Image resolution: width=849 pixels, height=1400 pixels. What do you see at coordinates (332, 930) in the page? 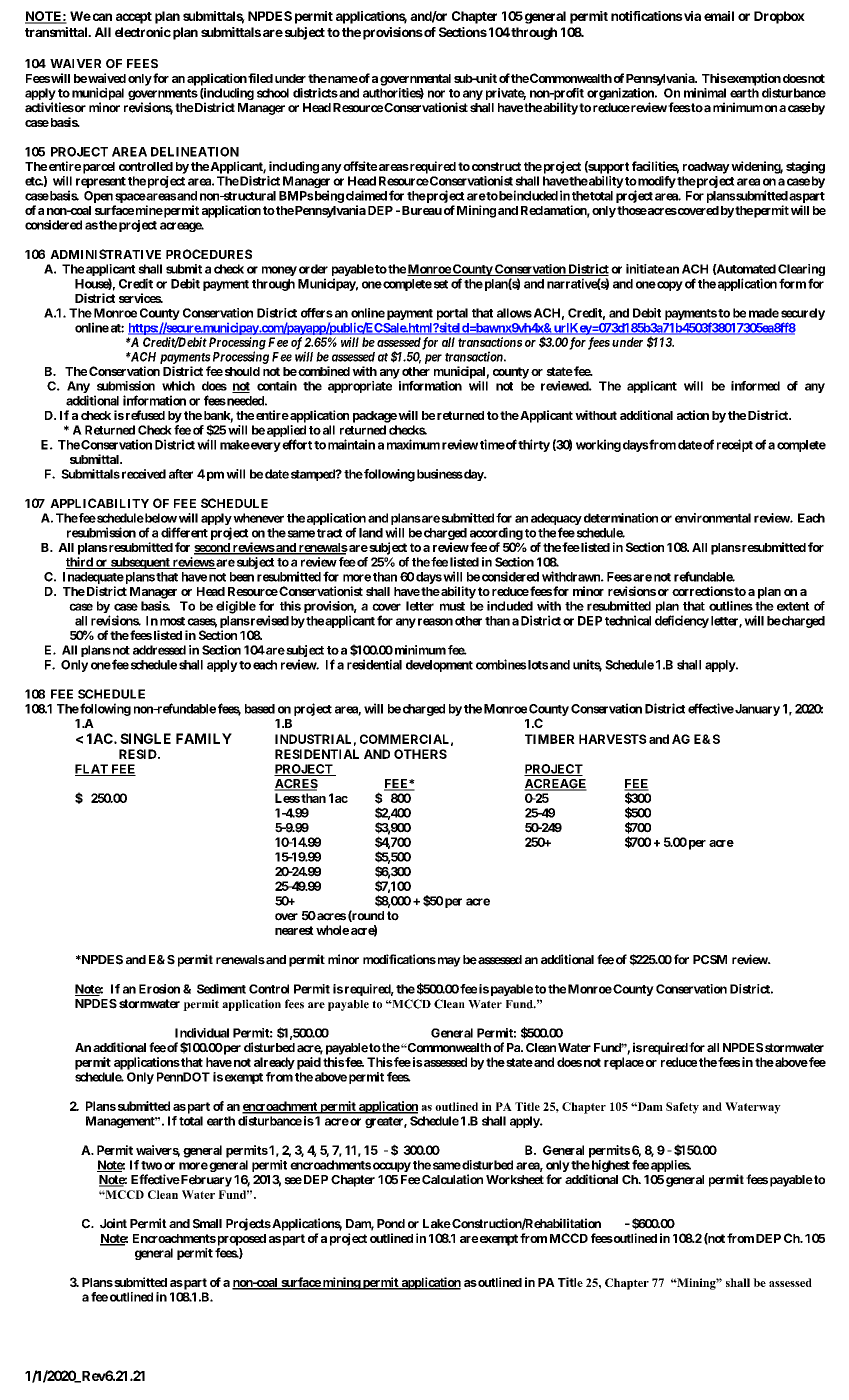
I see `whole` at bounding box center [332, 930].
